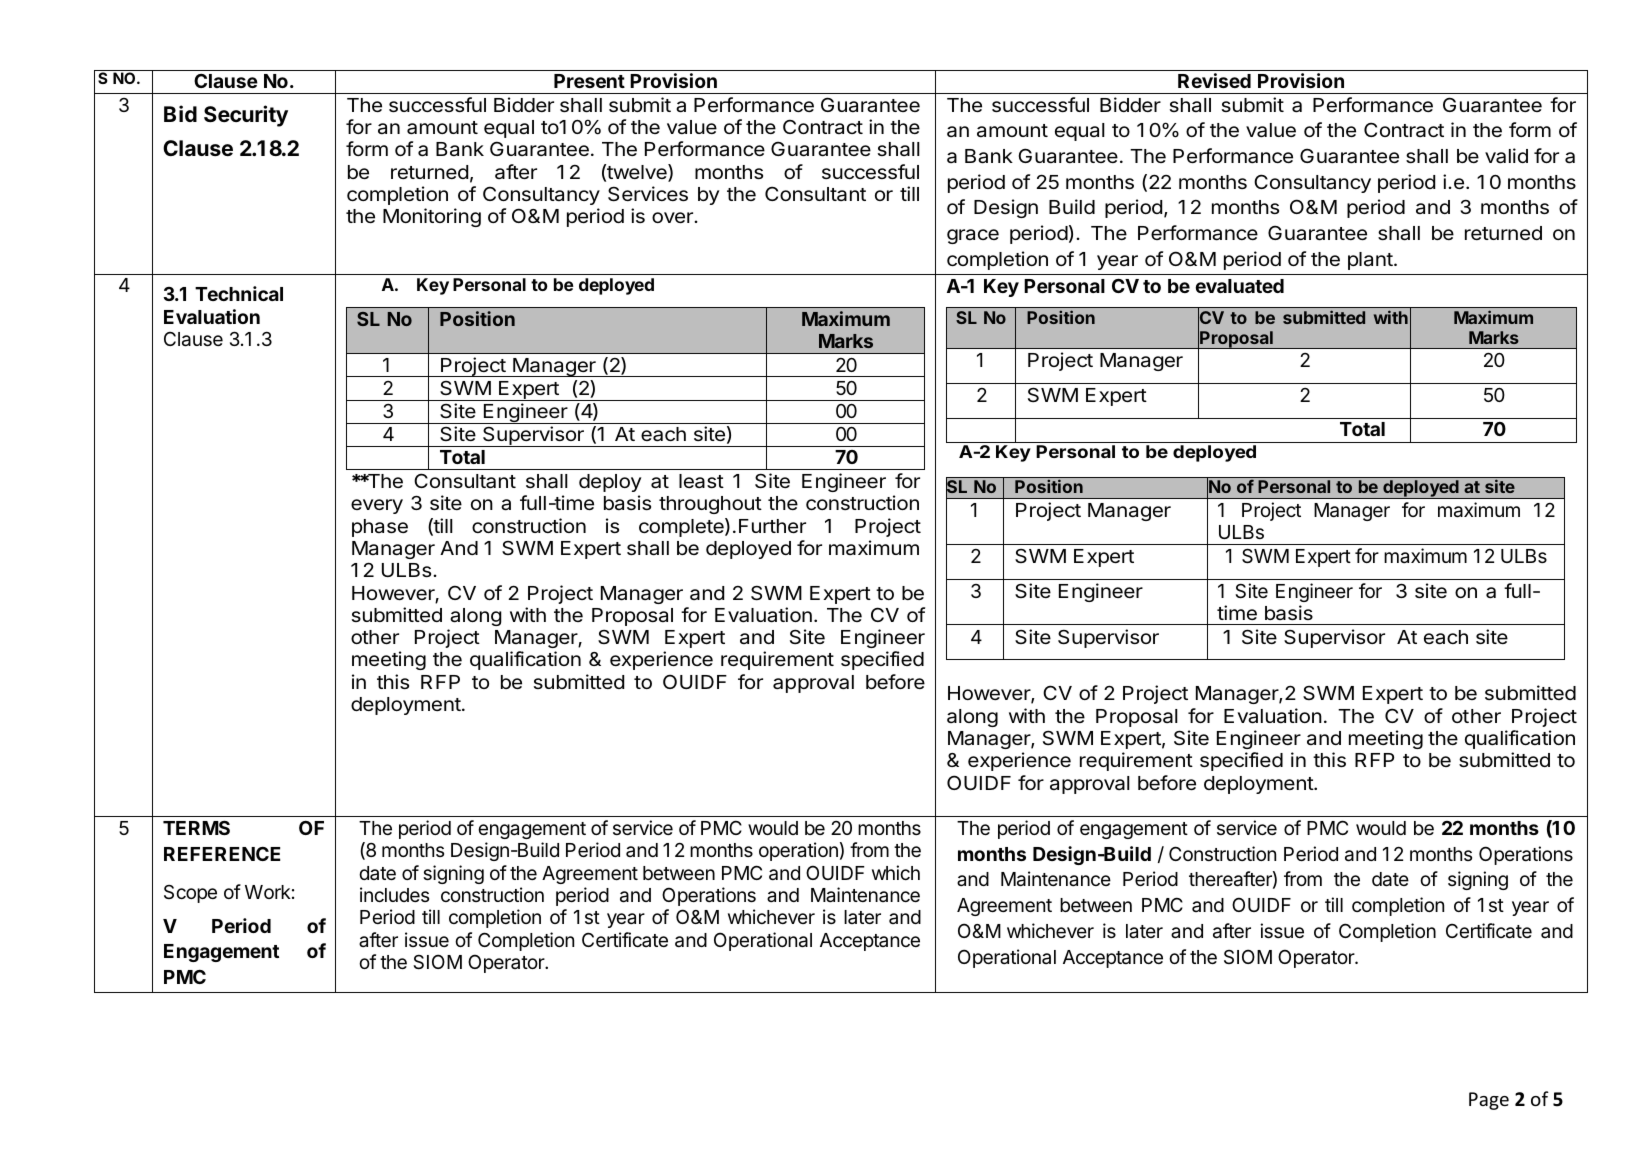 This image has width=1633, height=1155. What do you see at coordinates (246, 116) in the image?
I see `Security` at bounding box center [246, 116].
